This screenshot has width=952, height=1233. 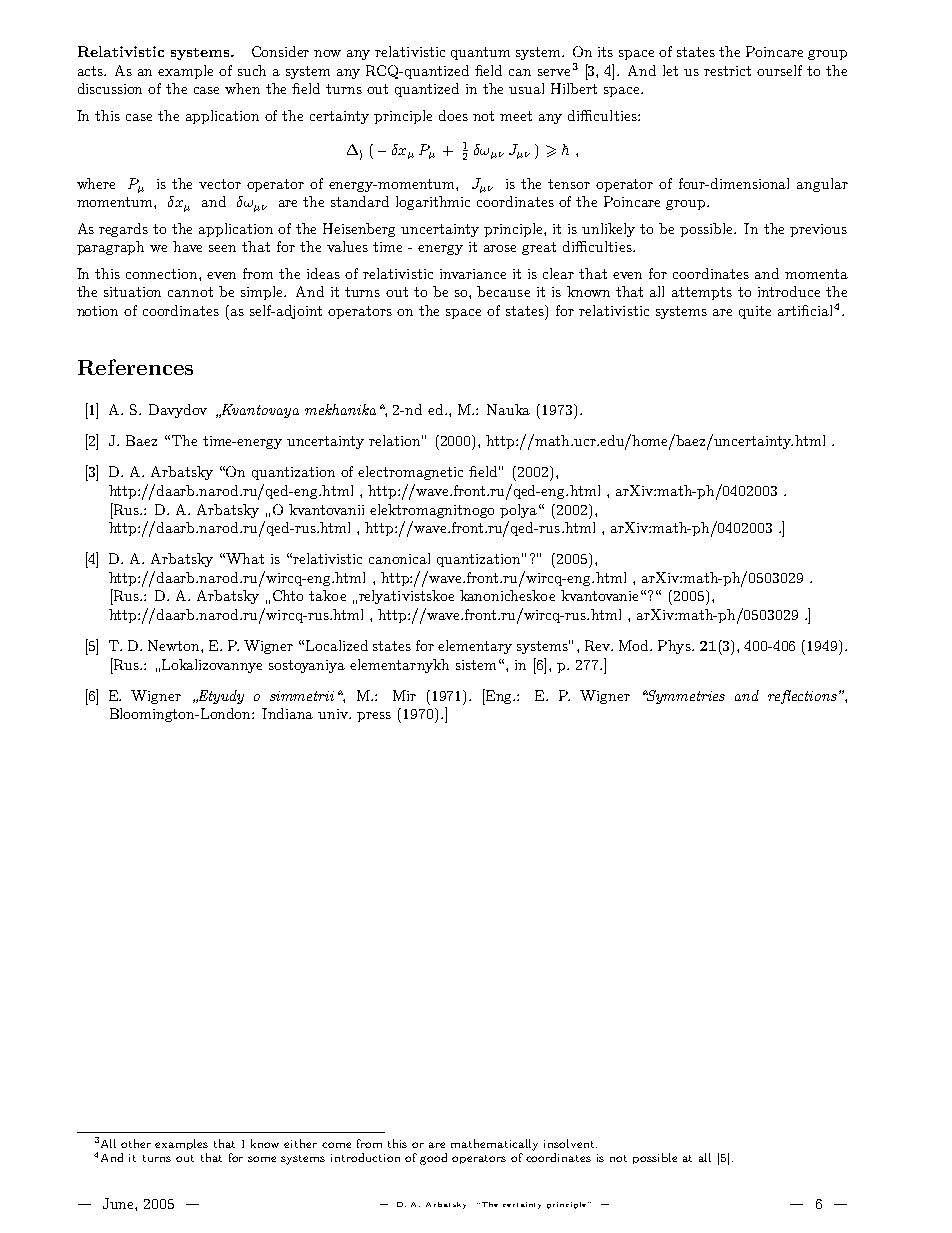 I want to click on Phys, so click(x=675, y=647).
